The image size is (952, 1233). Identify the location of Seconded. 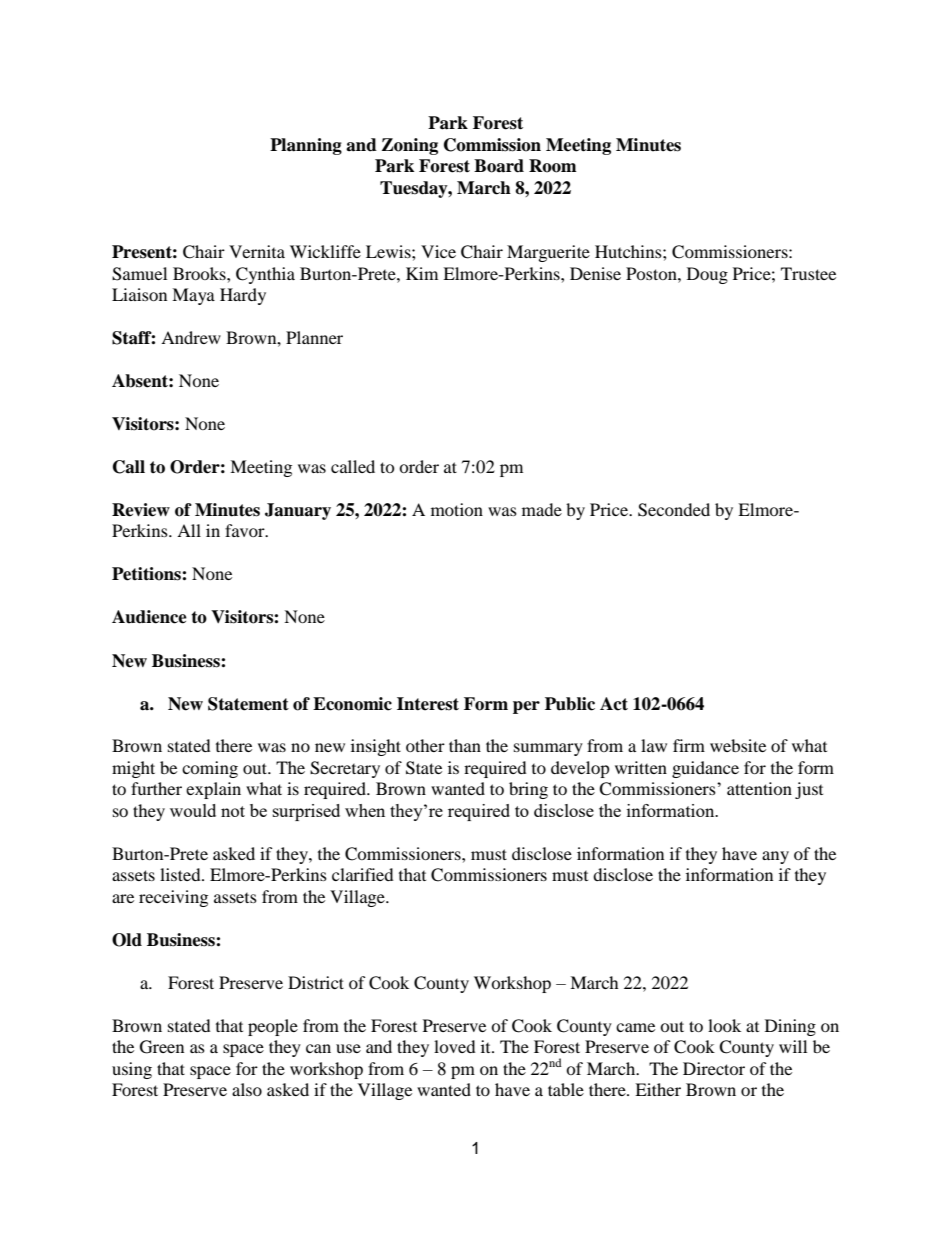
(674, 510).
